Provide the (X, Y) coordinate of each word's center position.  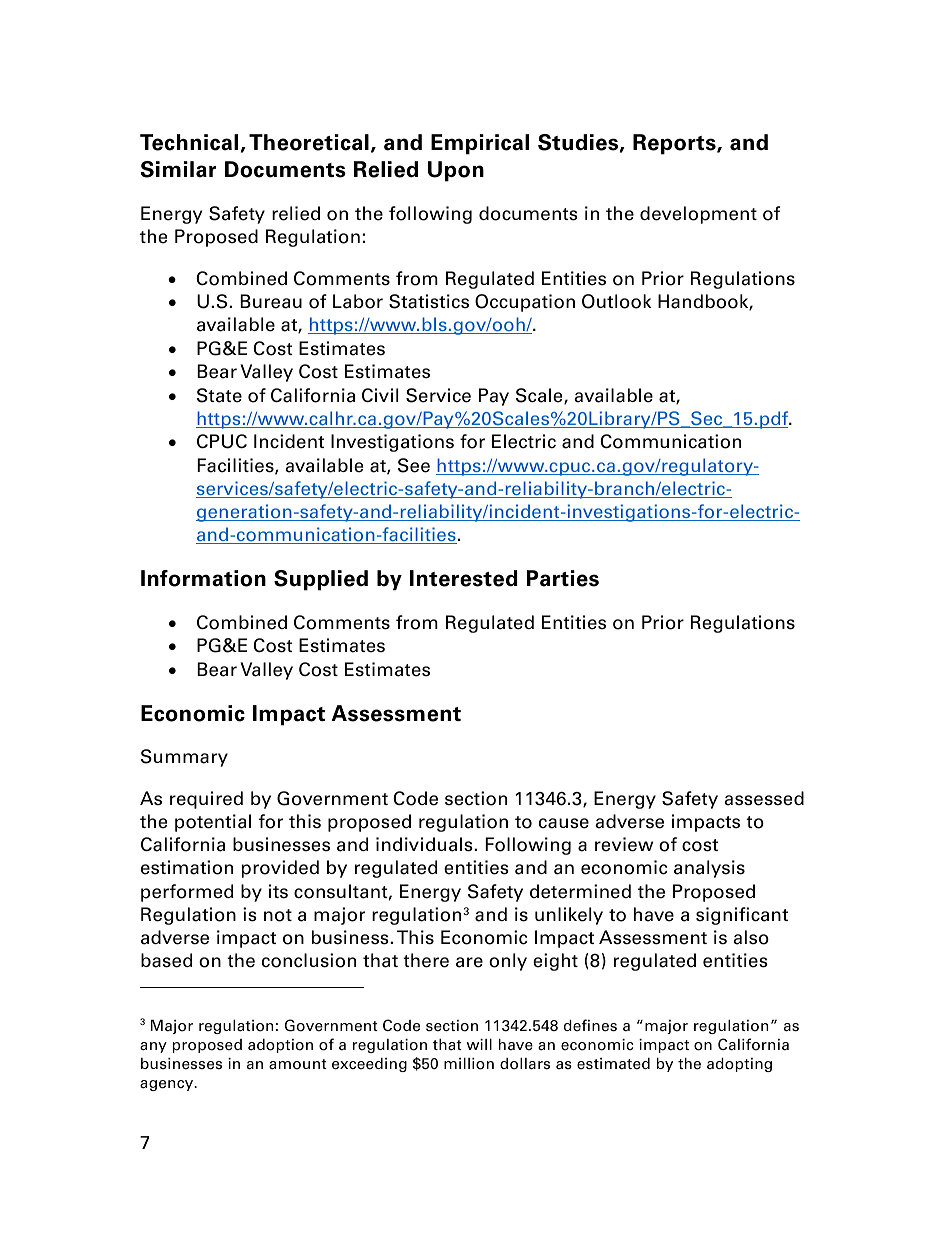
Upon (456, 171)
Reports (675, 144)
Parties (563, 578)
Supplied (321, 580)
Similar (178, 169)
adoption (280, 1046)
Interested (464, 578)
